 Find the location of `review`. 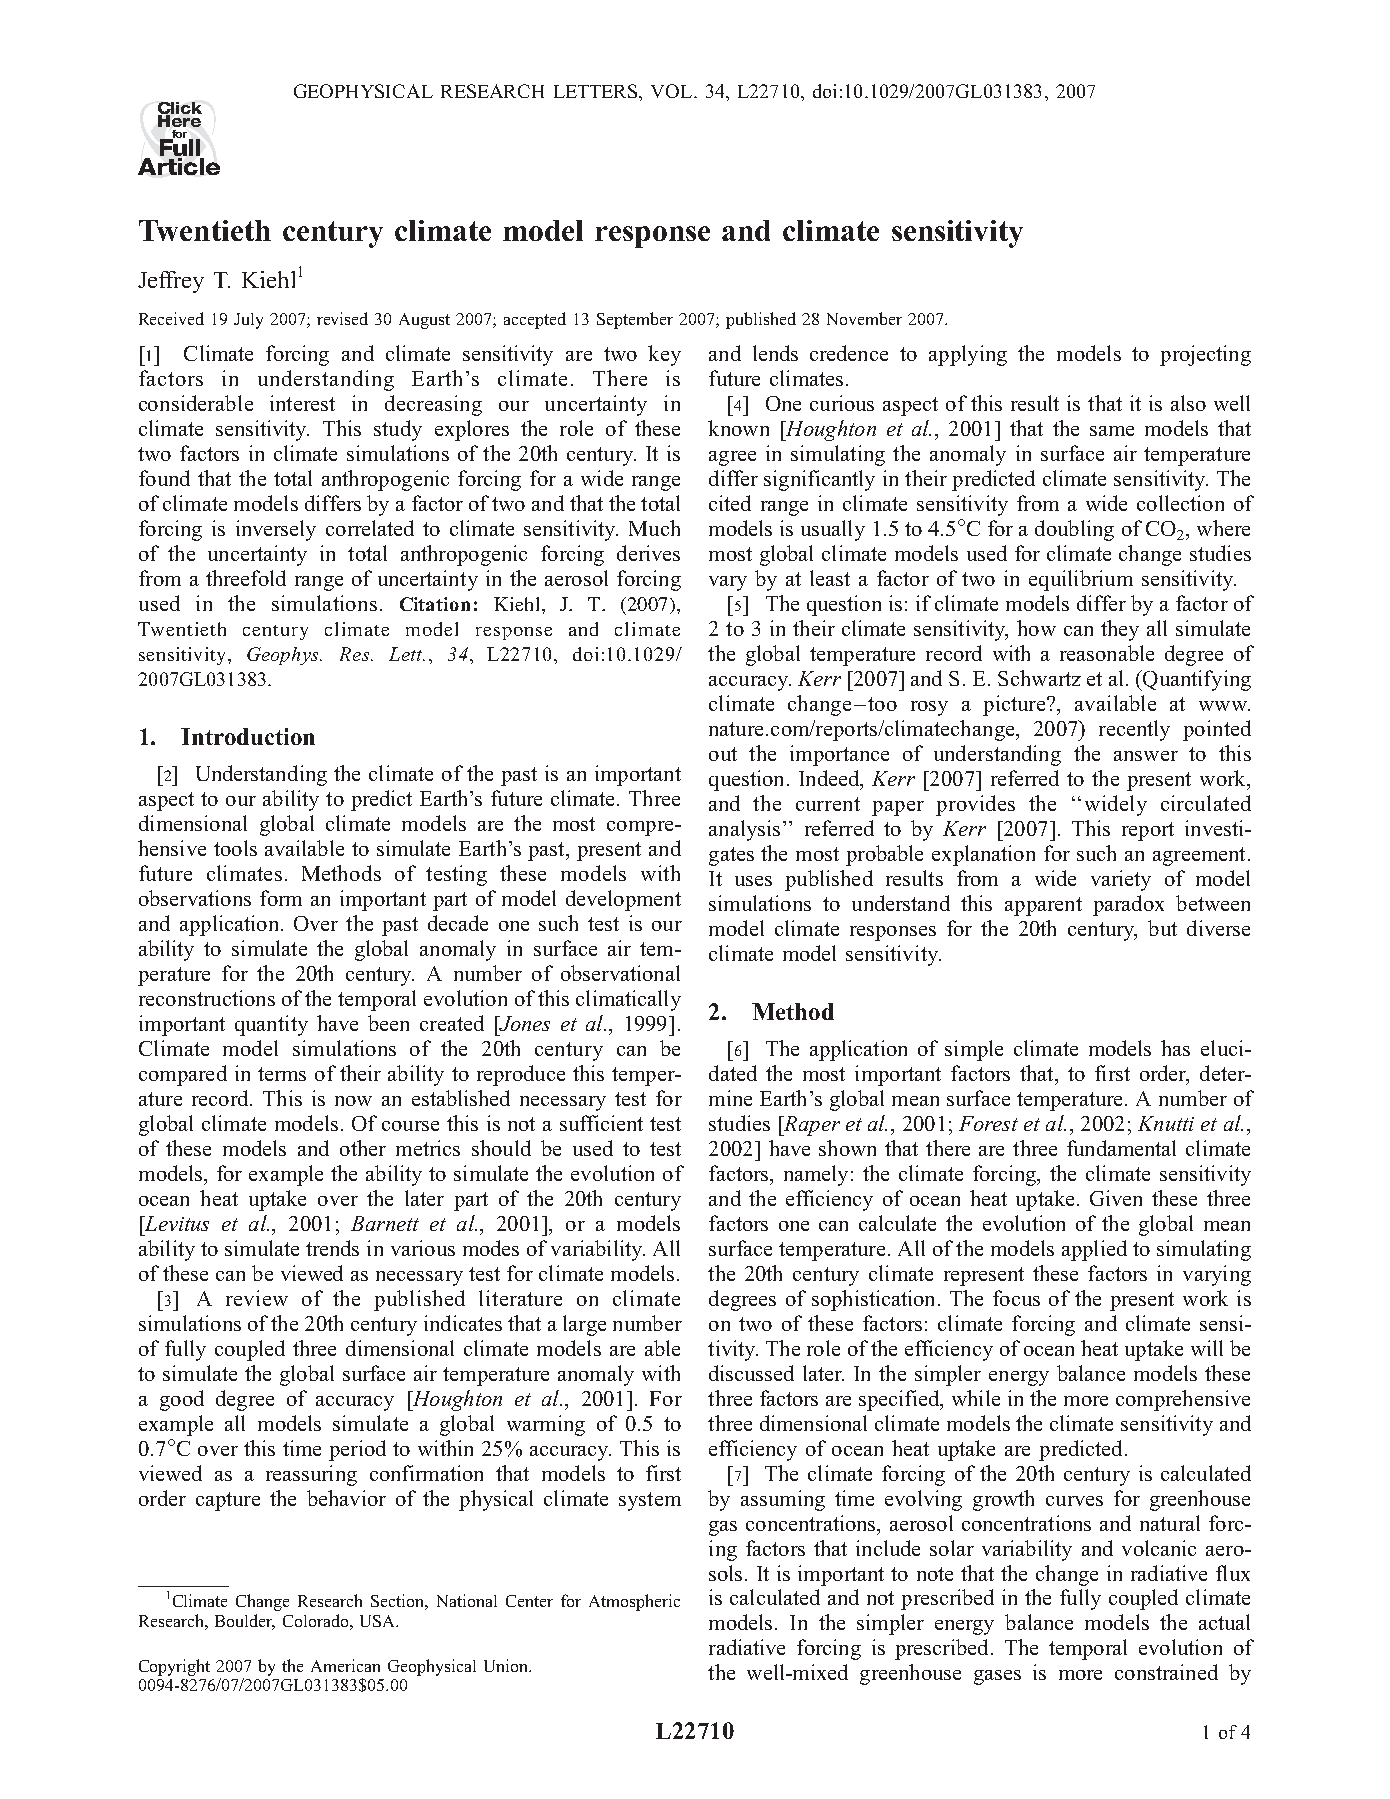

review is located at coordinates (257, 1298).
